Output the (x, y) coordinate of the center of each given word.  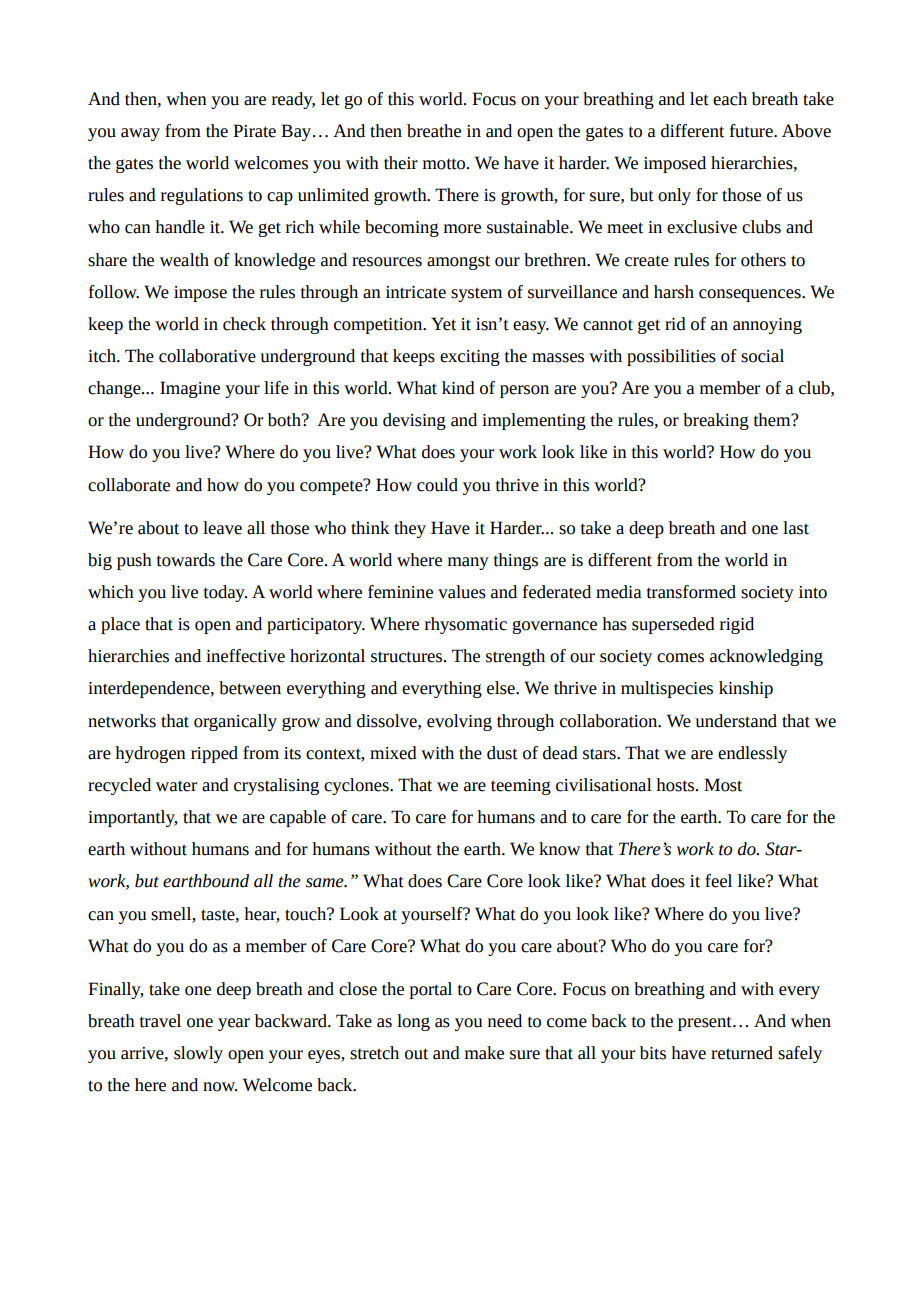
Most (723, 785)
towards (186, 560)
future (752, 131)
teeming (521, 787)
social (762, 356)
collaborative (207, 356)
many (468, 563)
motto (445, 164)
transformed (691, 592)
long (413, 1022)
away (140, 134)
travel (160, 1021)
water (176, 786)
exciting (470, 358)
